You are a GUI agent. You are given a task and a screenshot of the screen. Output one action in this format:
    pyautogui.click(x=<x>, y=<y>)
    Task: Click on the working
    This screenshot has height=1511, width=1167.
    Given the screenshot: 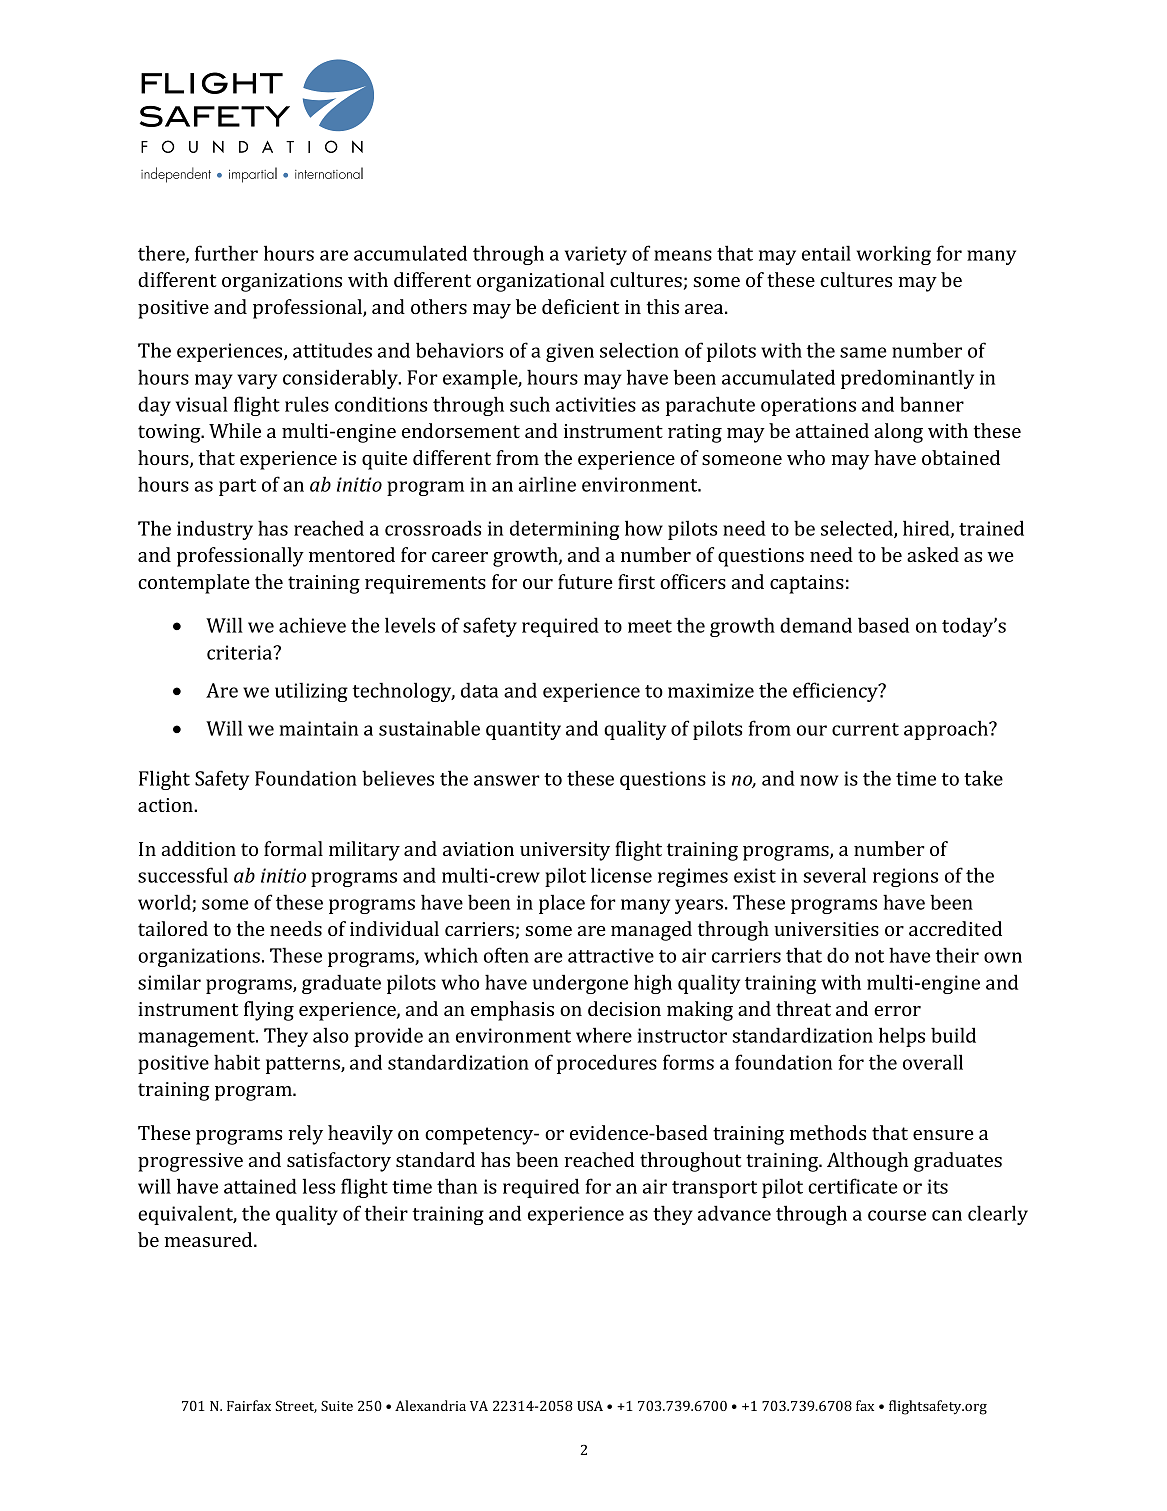 What is the action you would take?
    pyautogui.click(x=894, y=255)
